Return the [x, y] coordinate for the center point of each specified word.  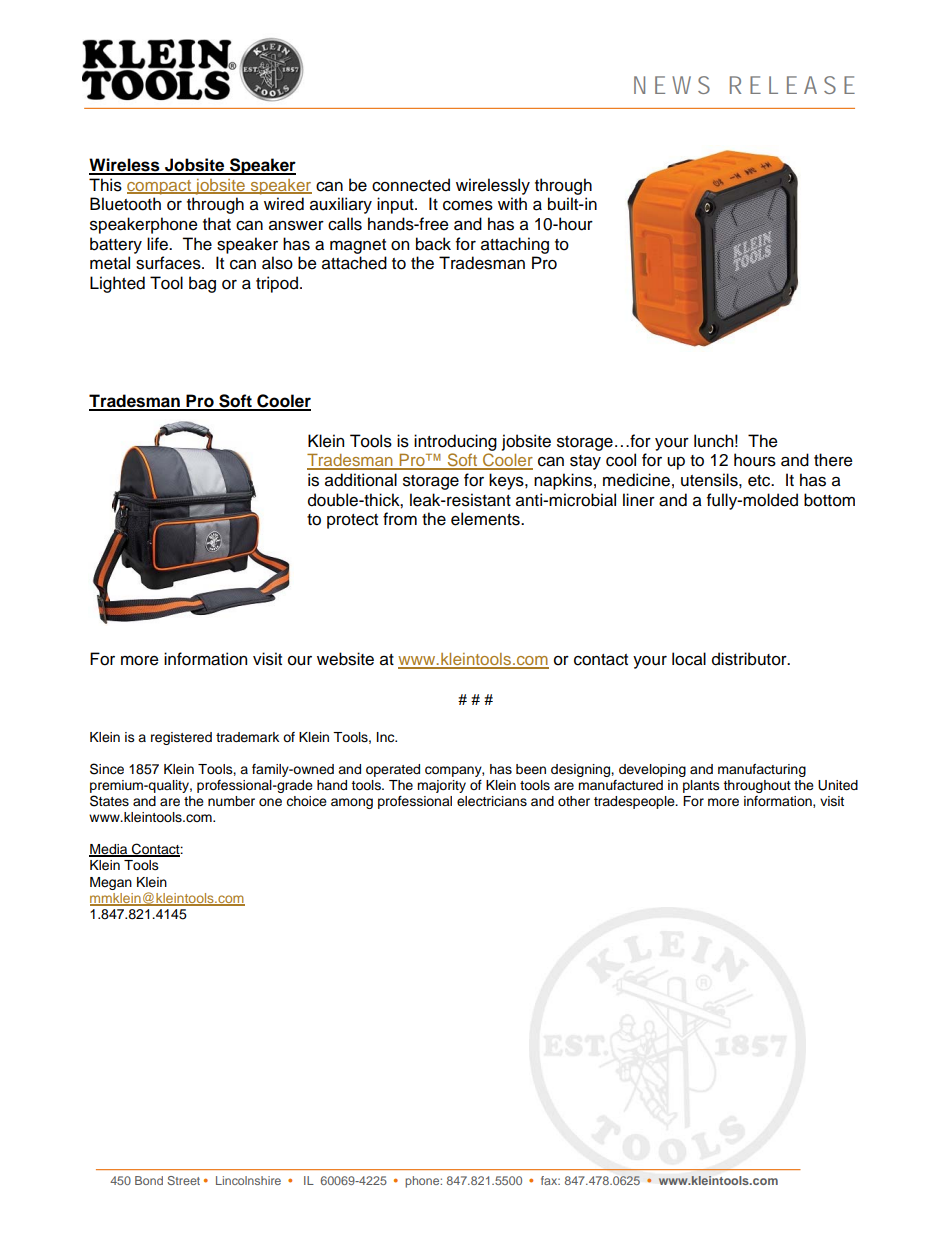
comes [468, 205]
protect [352, 521]
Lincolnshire [248, 1180]
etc [760, 481]
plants [701, 786]
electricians [492, 801]
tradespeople [635, 802]
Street [183, 1180]
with [512, 203]
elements [486, 519]
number [231, 801]
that [217, 224]
